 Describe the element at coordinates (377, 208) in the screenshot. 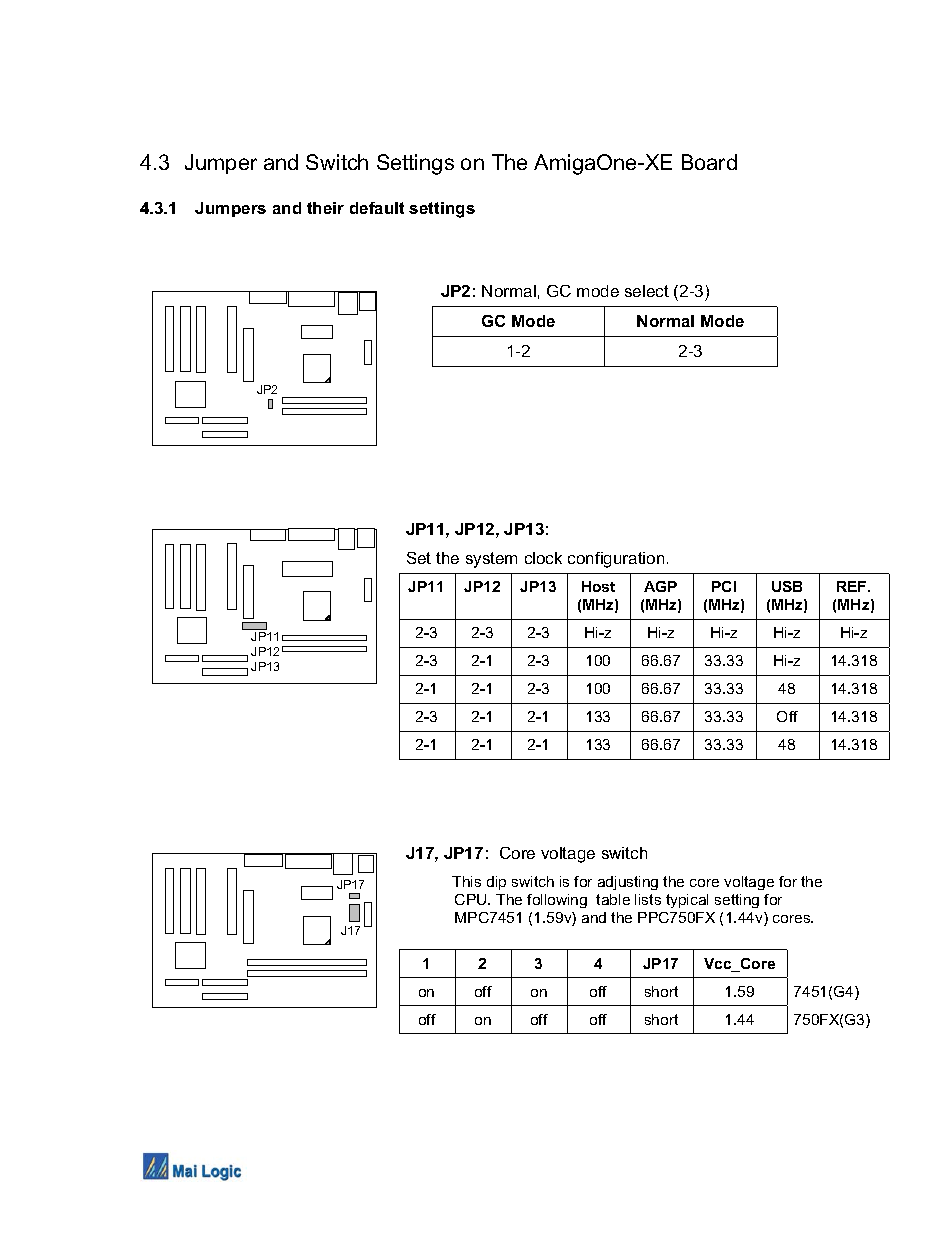

I see `default` at that location.
